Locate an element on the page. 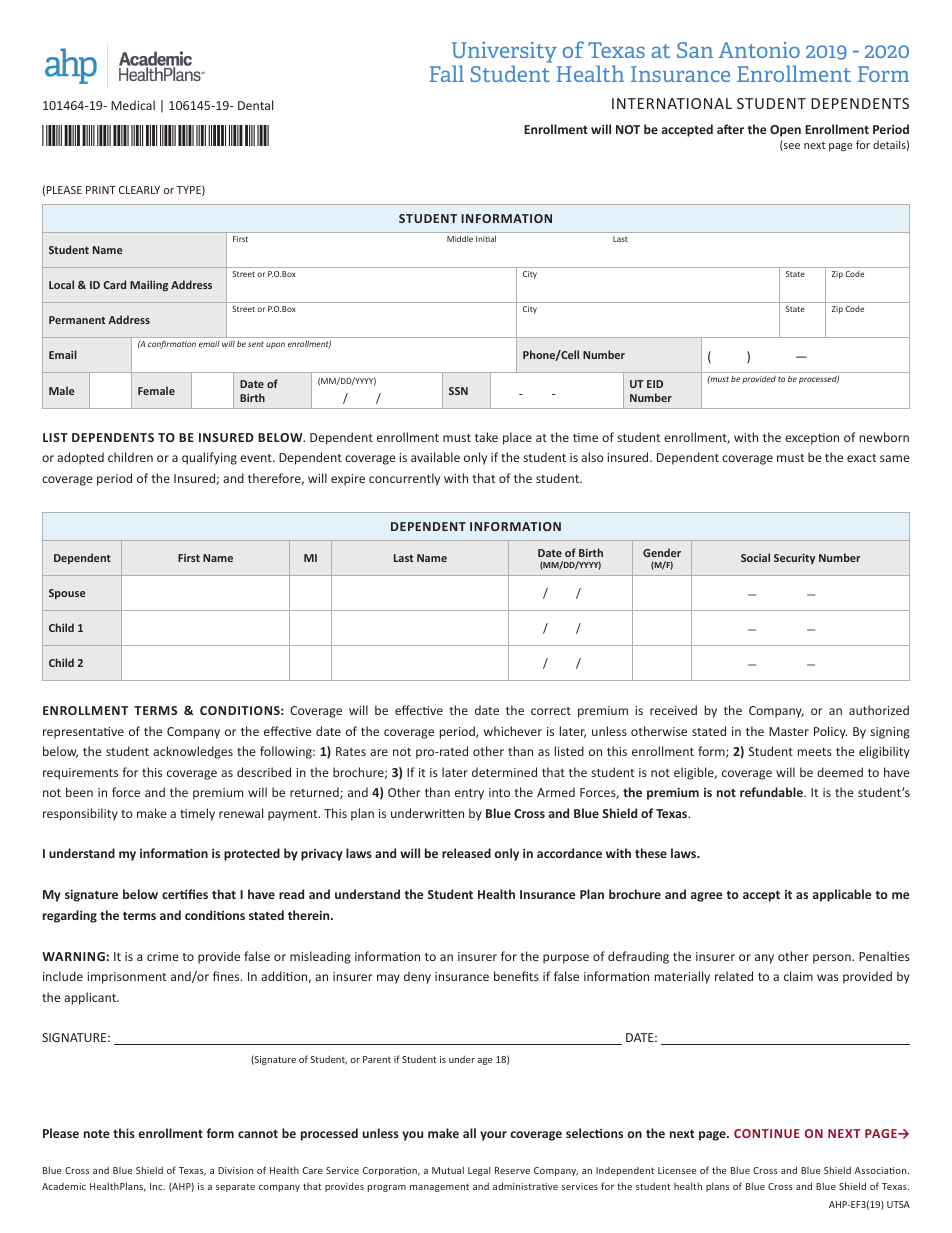 This document has height=1233, width=952. Fall is located at coordinates (446, 73).
